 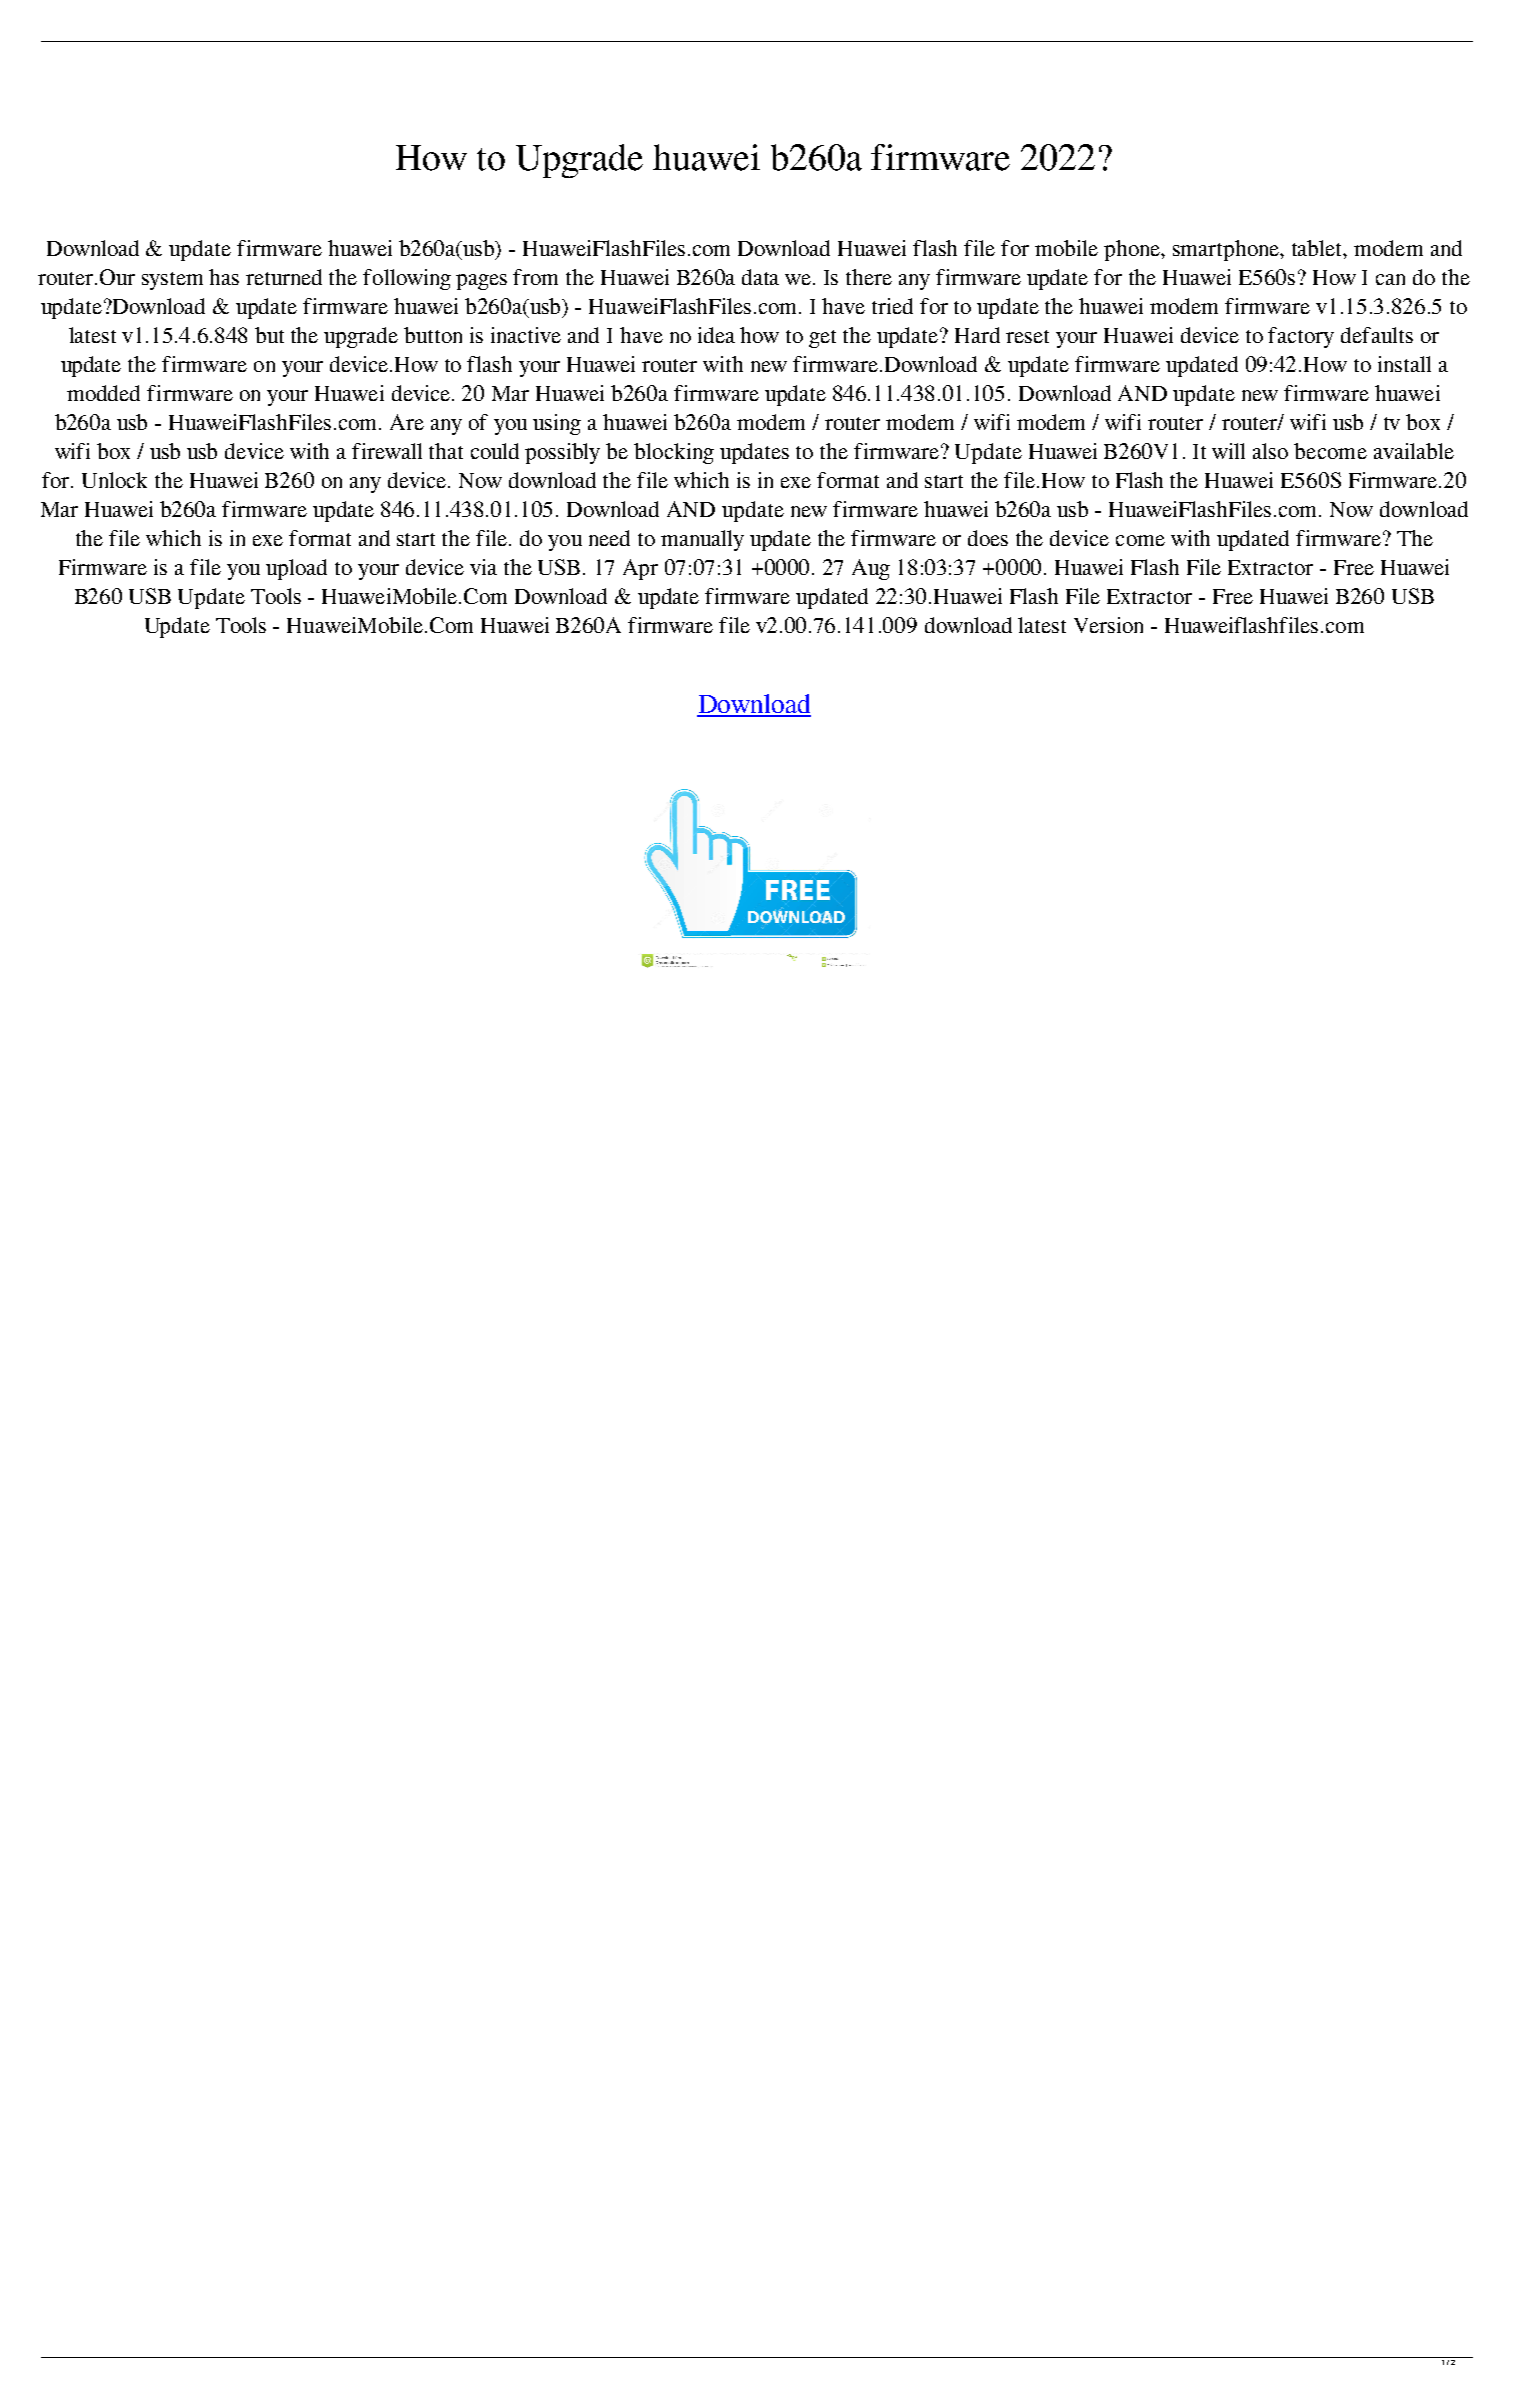 I want to click on blocking, so click(x=674, y=453).
